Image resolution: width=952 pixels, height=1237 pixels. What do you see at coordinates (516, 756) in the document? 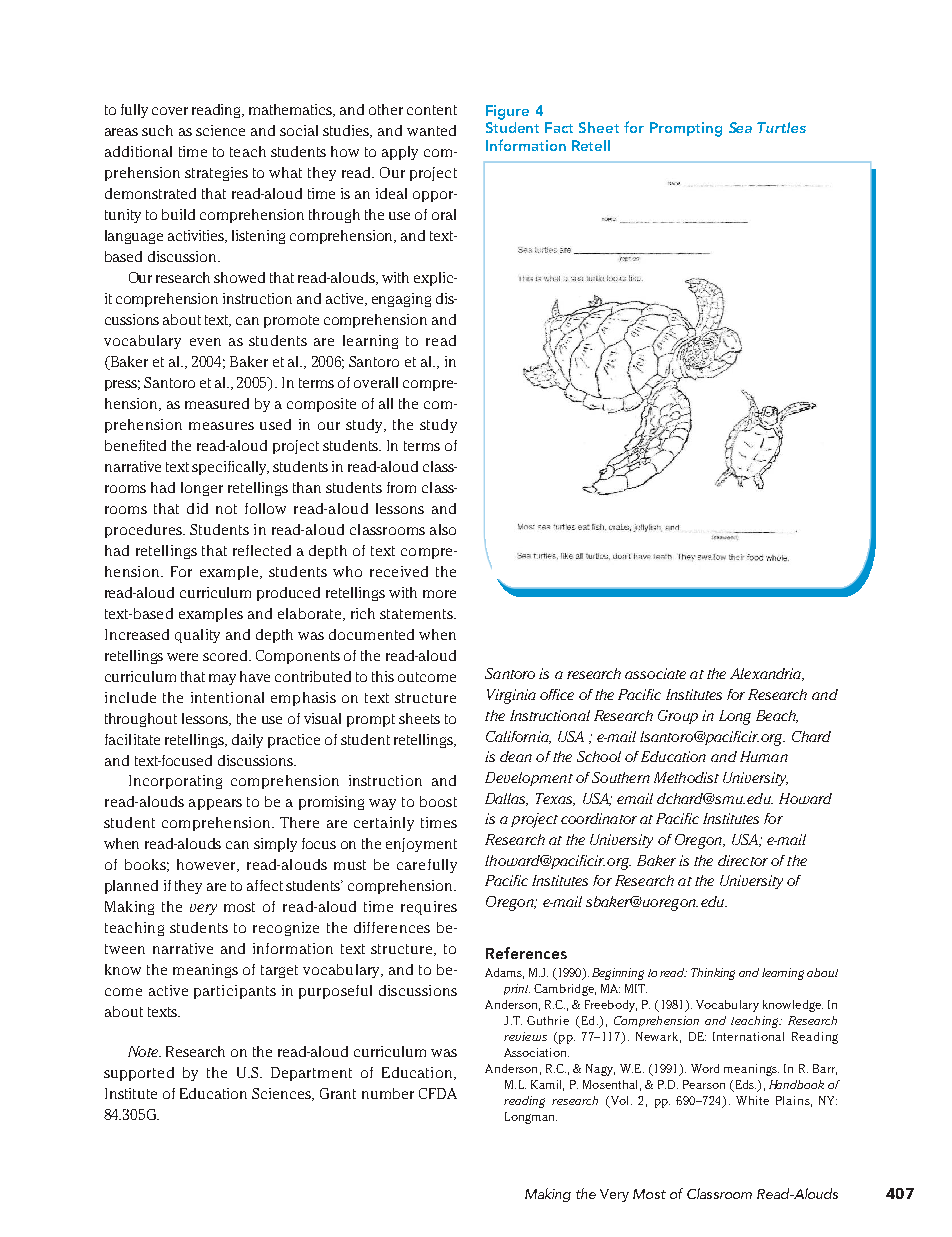
I see `dean` at bounding box center [516, 756].
